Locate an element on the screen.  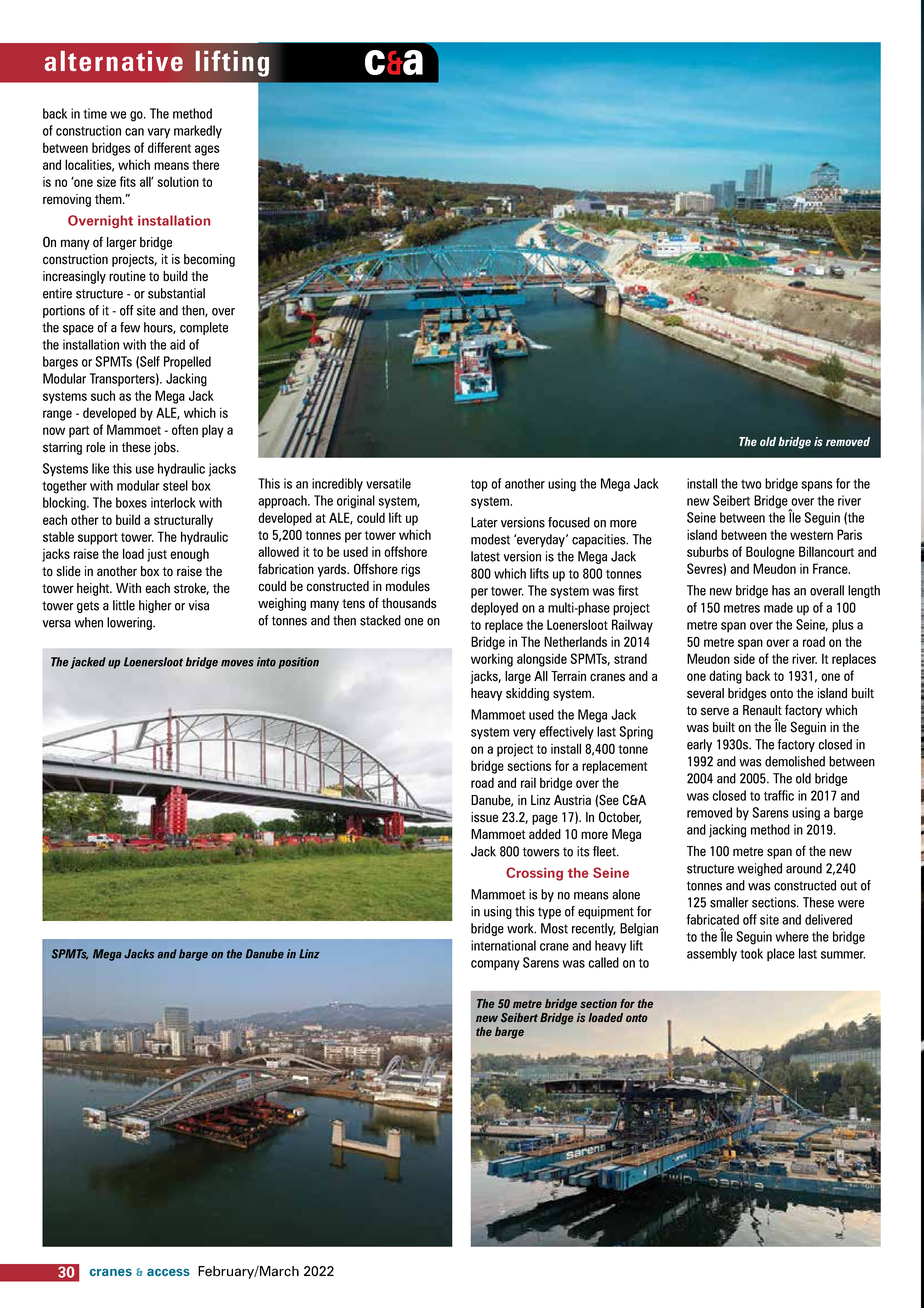
ages is located at coordinates (207, 150).
